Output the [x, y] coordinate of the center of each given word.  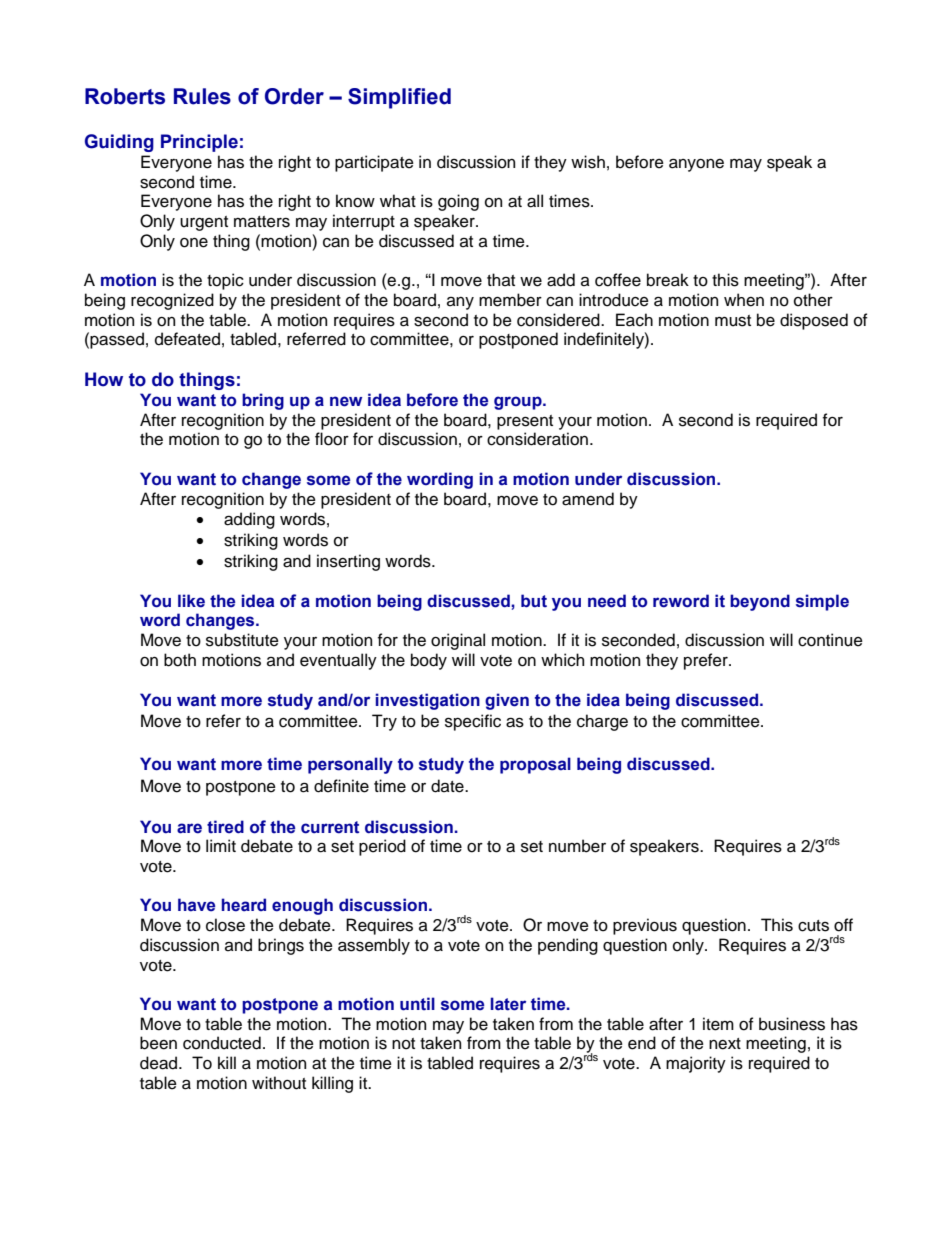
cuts [813, 926]
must [733, 321]
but [534, 601]
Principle [199, 143]
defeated [187, 339]
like [191, 601]
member [510, 300]
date [448, 786]
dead [160, 1063]
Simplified [399, 98]
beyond [760, 602]
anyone [696, 165]
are [189, 828]
